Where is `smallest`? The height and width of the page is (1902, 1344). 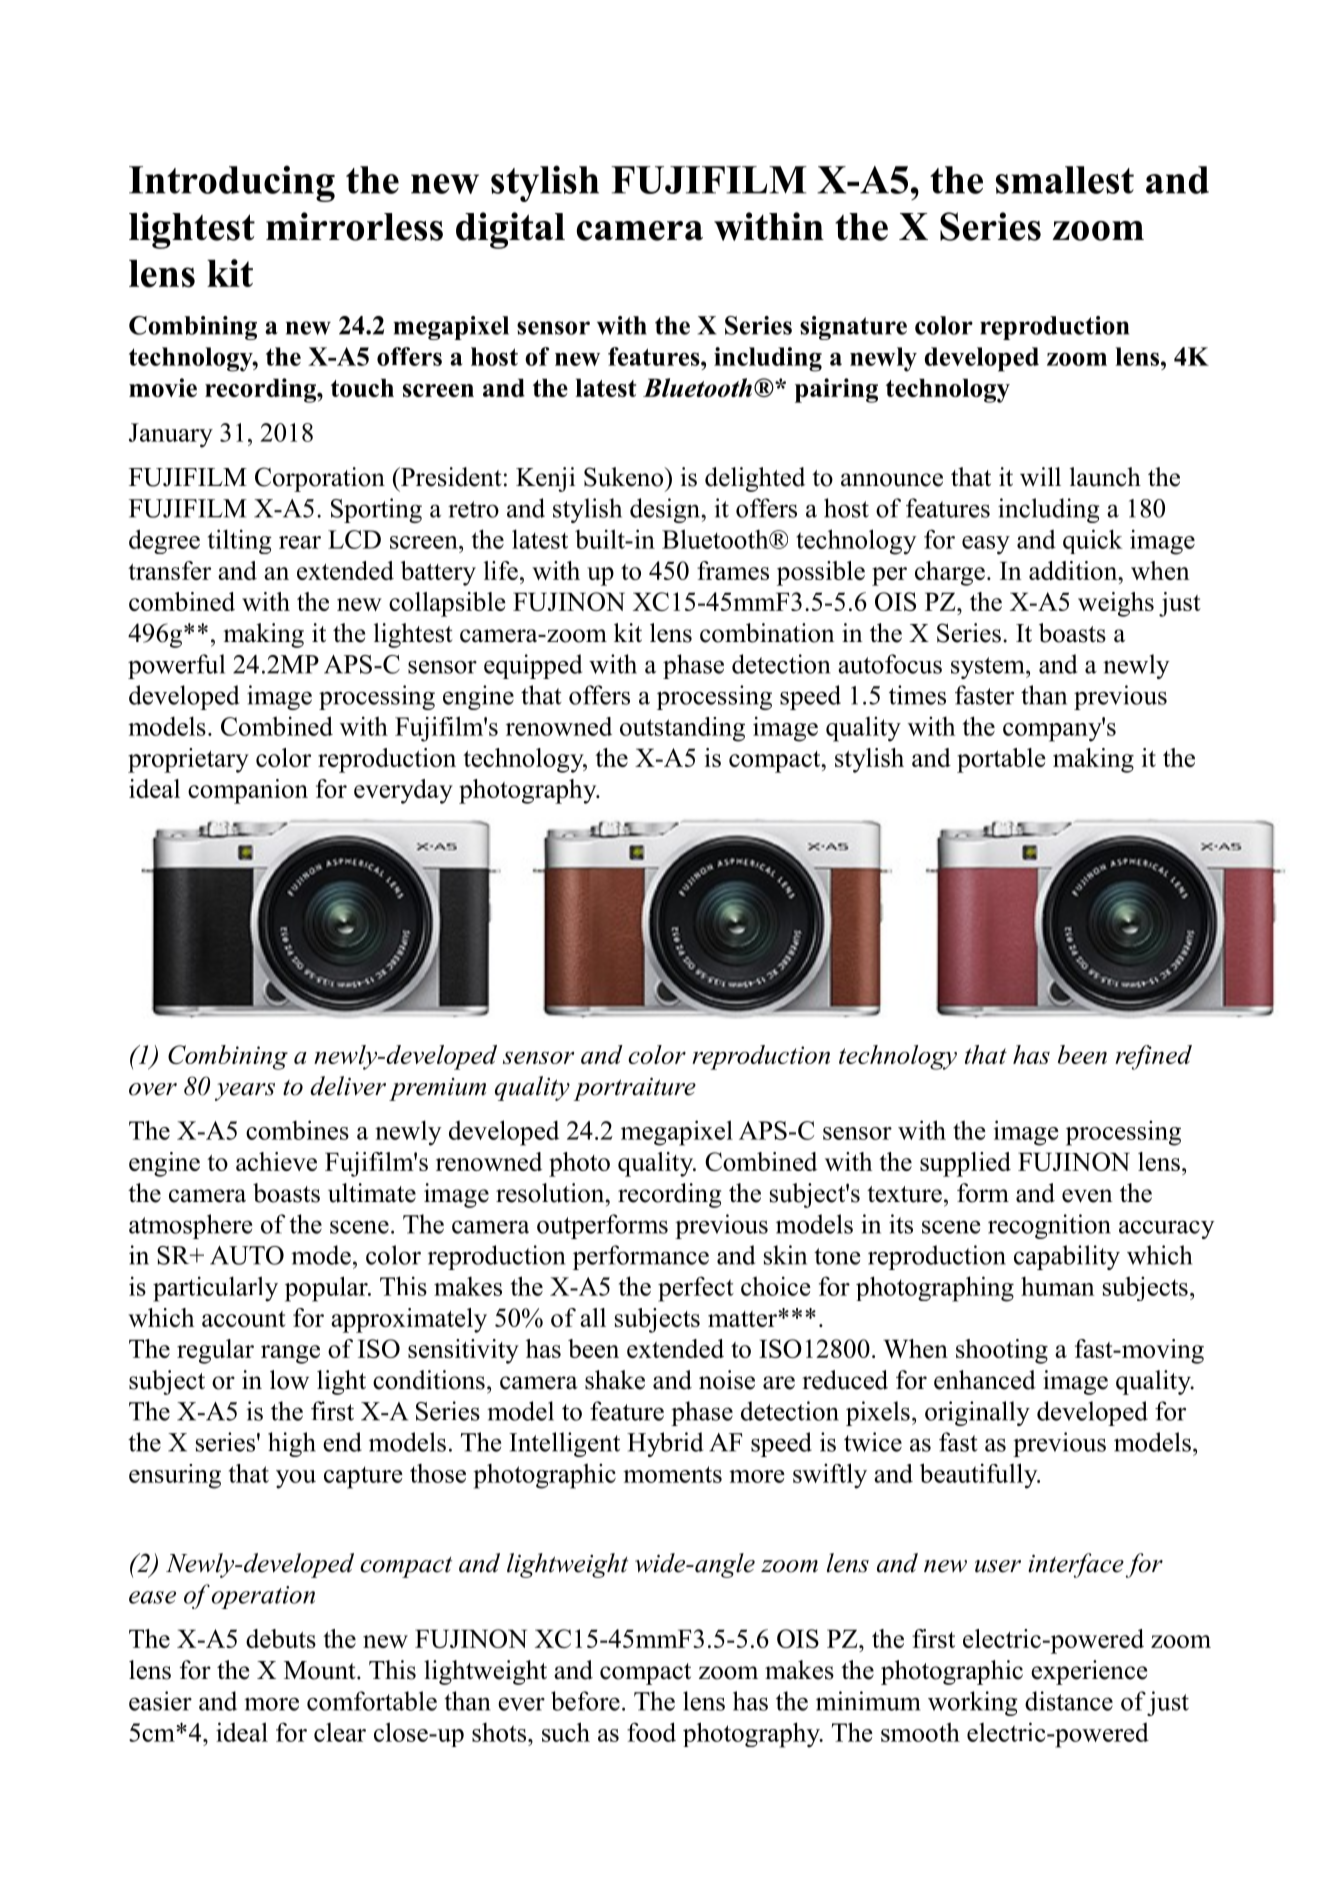 smallest is located at coordinates (1065, 180).
